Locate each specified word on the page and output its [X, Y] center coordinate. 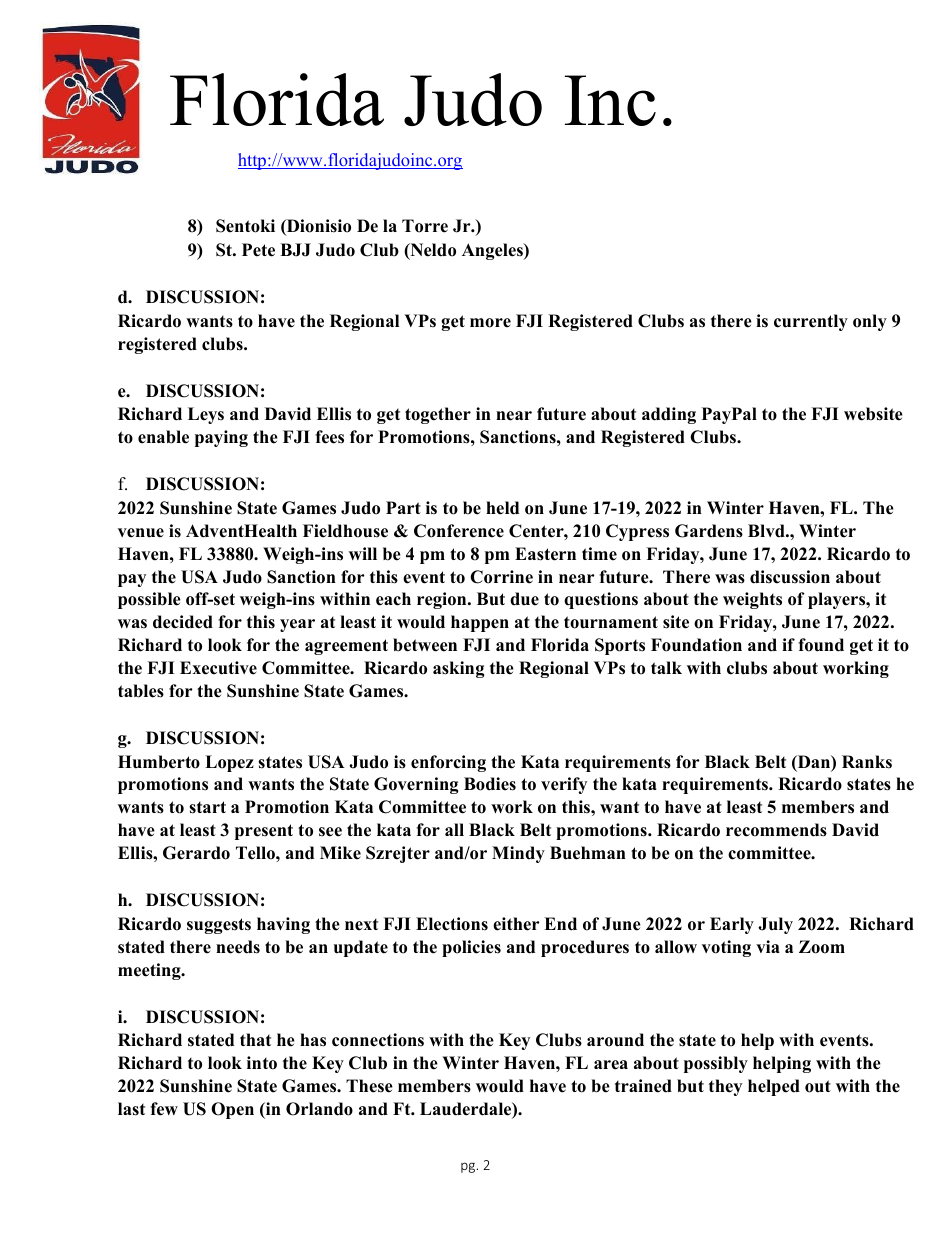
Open [232, 1110]
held [502, 508]
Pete [258, 250]
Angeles [493, 251]
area [611, 1065]
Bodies [490, 784]
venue [141, 533]
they [725, 1087]
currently [811, 322]
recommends [776, 830]
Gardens [709, 531]
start [207, 807]
